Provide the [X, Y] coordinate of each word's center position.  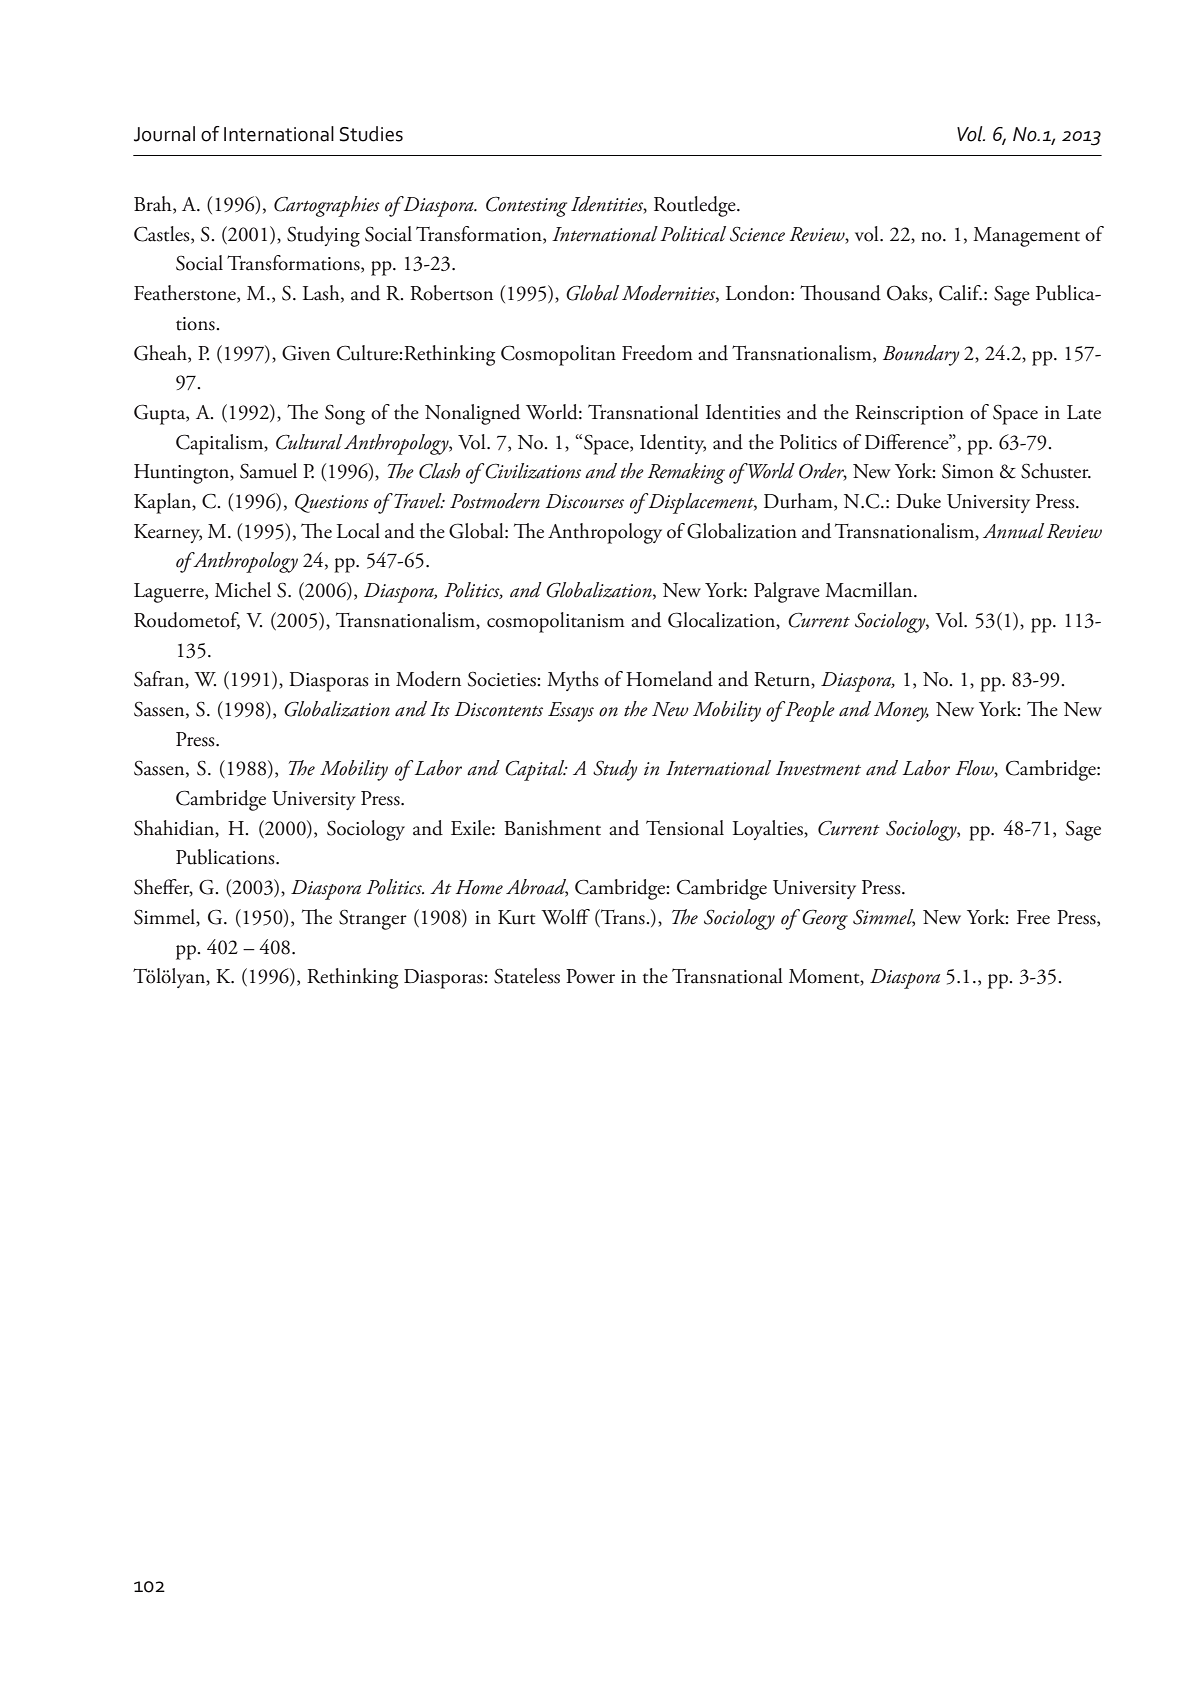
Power [590, 976]
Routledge [696, 206]
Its [440, 709]
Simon [968, 471]
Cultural [309, 442]
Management [1026, 237]
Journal [164, 134]
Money [901, 712]
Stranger [373, 919]
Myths [573, 681]
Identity [673, 444]
